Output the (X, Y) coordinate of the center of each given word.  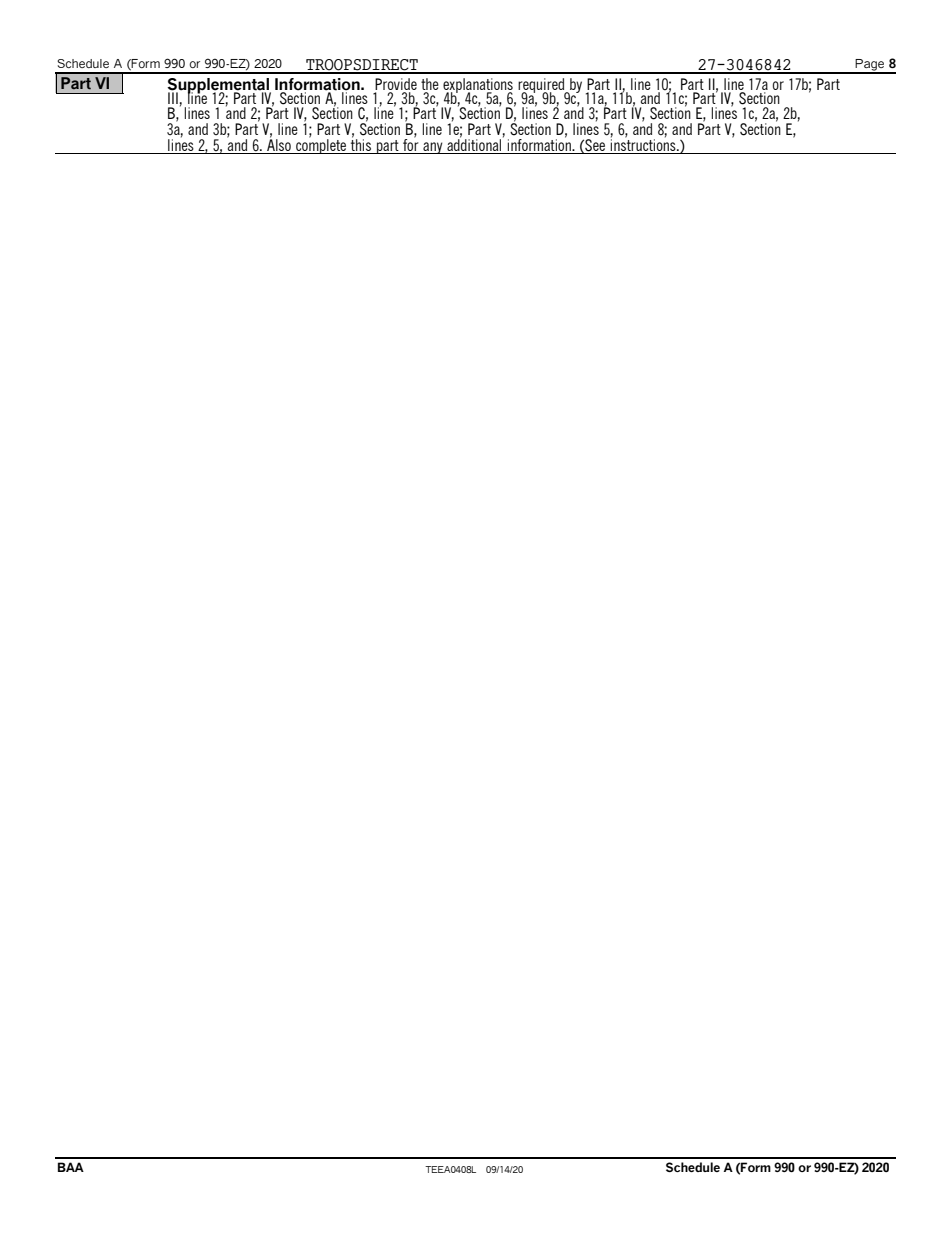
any (433, 148)
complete (321, 145)
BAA (71, 1167)
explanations (478, 87)
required (542, 87)
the (430, 85)
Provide (396, 85)
